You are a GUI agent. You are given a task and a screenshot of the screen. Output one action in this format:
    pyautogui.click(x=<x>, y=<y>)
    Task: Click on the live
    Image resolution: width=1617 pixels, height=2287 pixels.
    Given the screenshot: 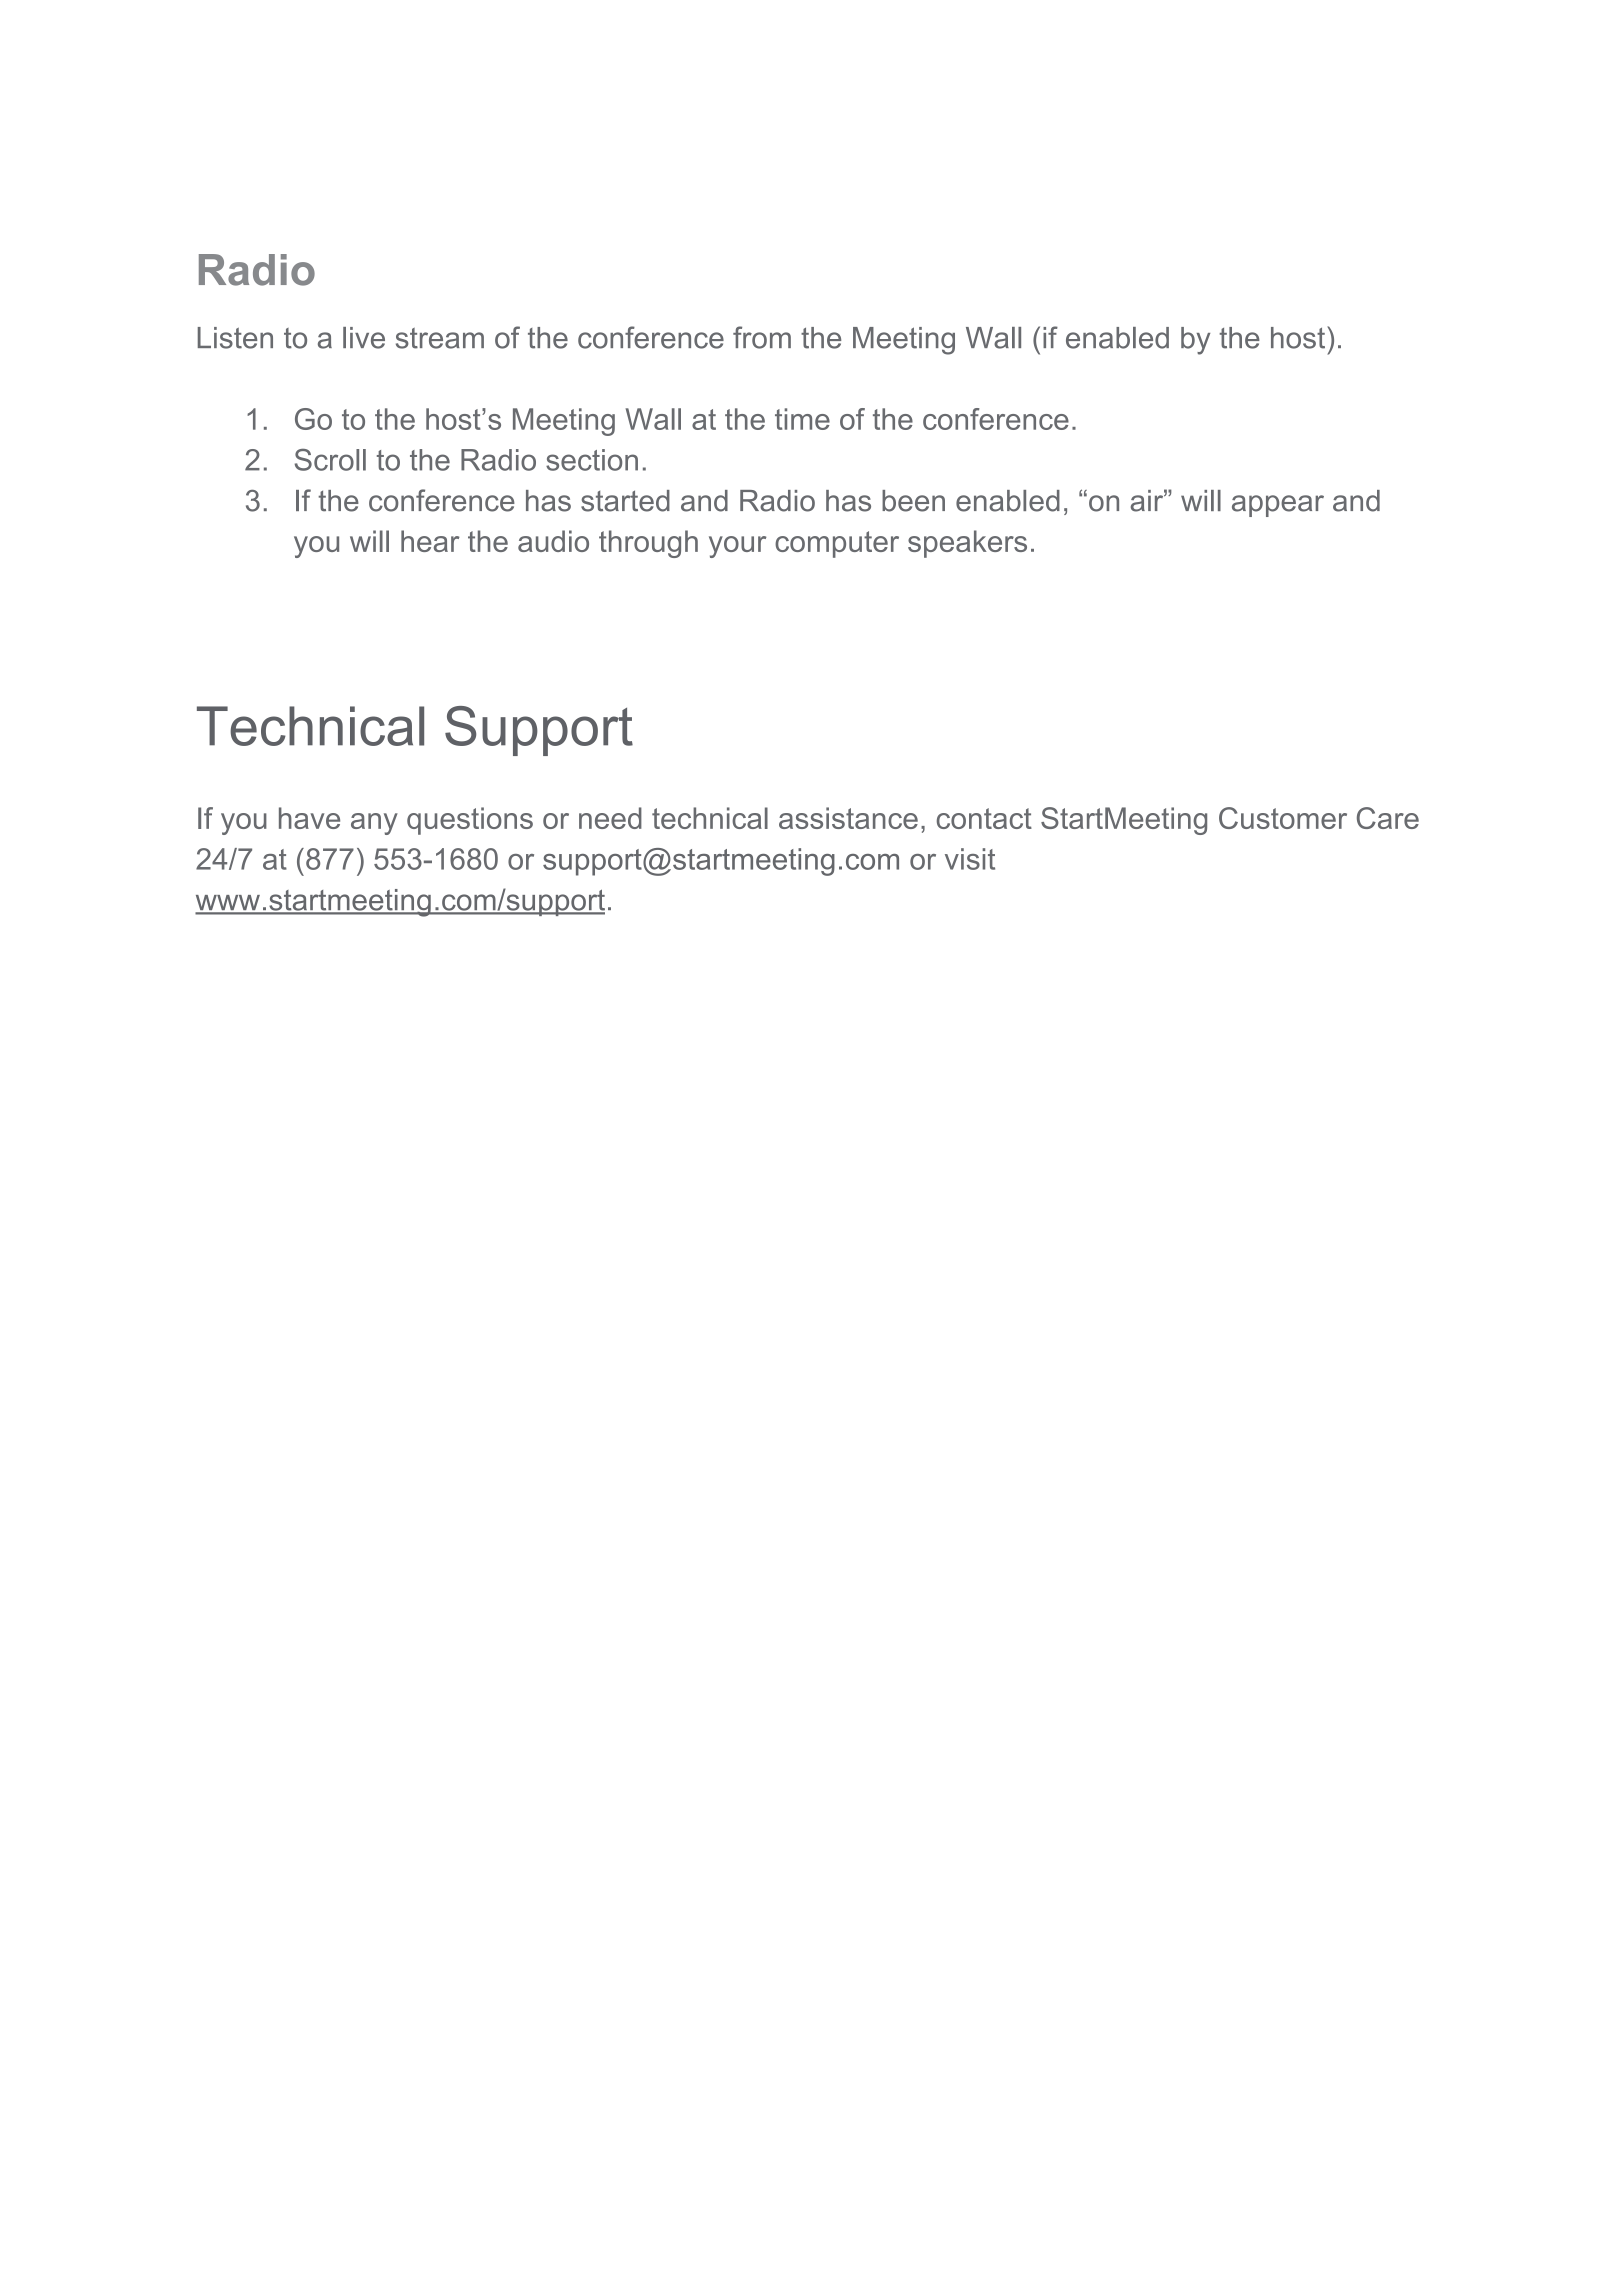 What is the action you would take?
    pyautogui.click(x=364, y=338)
